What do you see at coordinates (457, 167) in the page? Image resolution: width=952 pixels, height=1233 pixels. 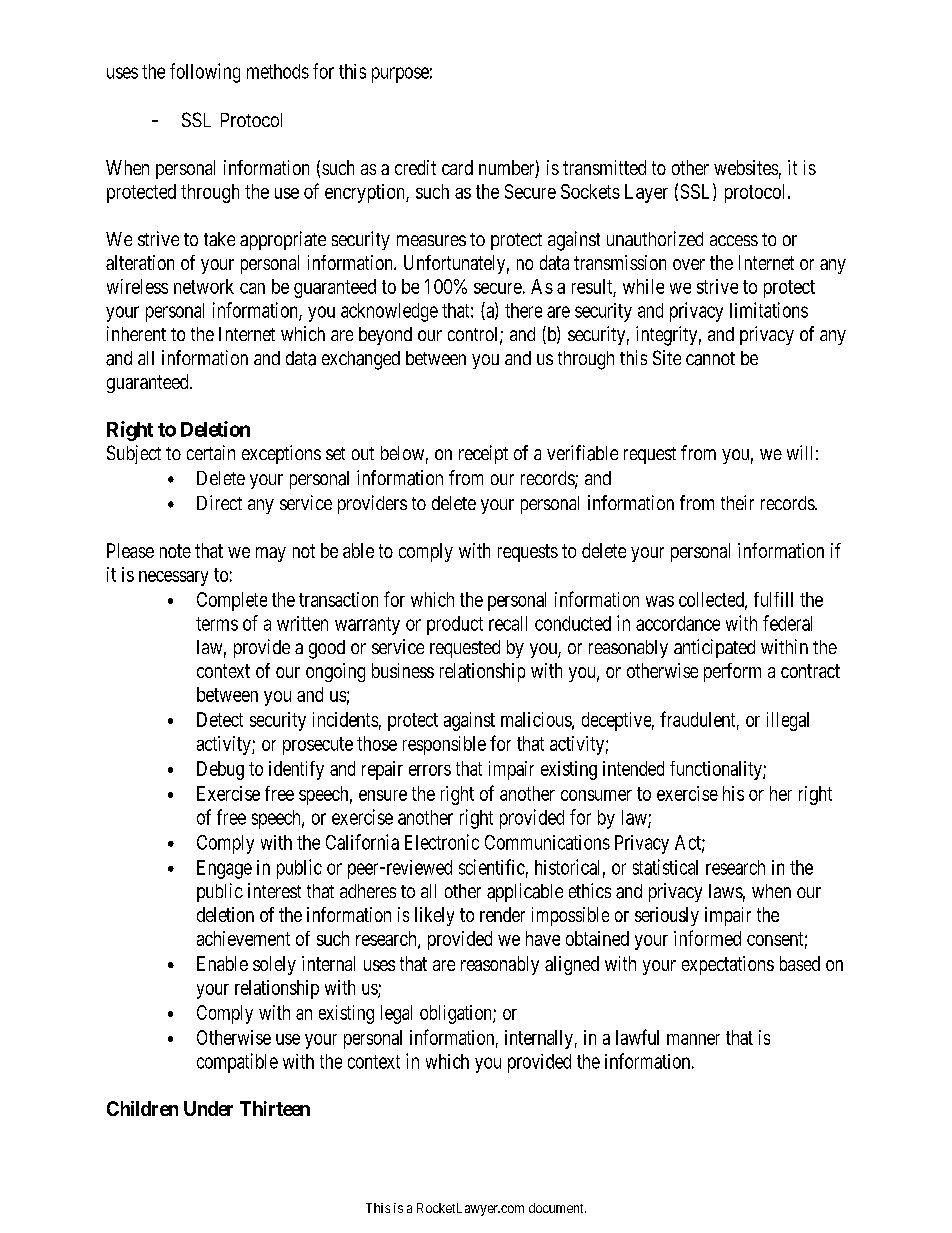 I see `card` at bounding box center [457, 167].
